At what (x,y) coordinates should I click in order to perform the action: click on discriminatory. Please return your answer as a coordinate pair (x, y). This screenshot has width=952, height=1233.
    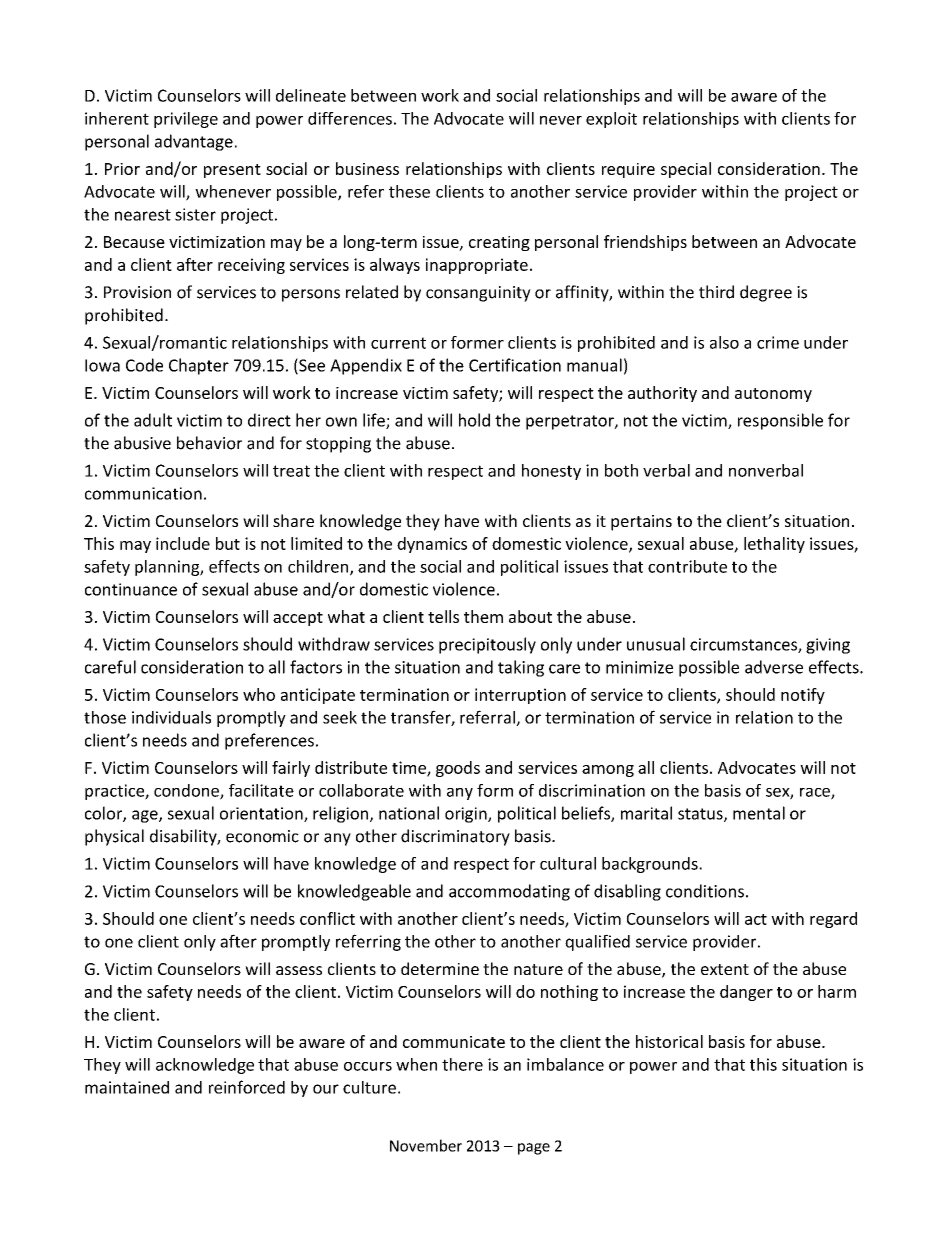
    Looking at the image, I should click on (455, 837).
